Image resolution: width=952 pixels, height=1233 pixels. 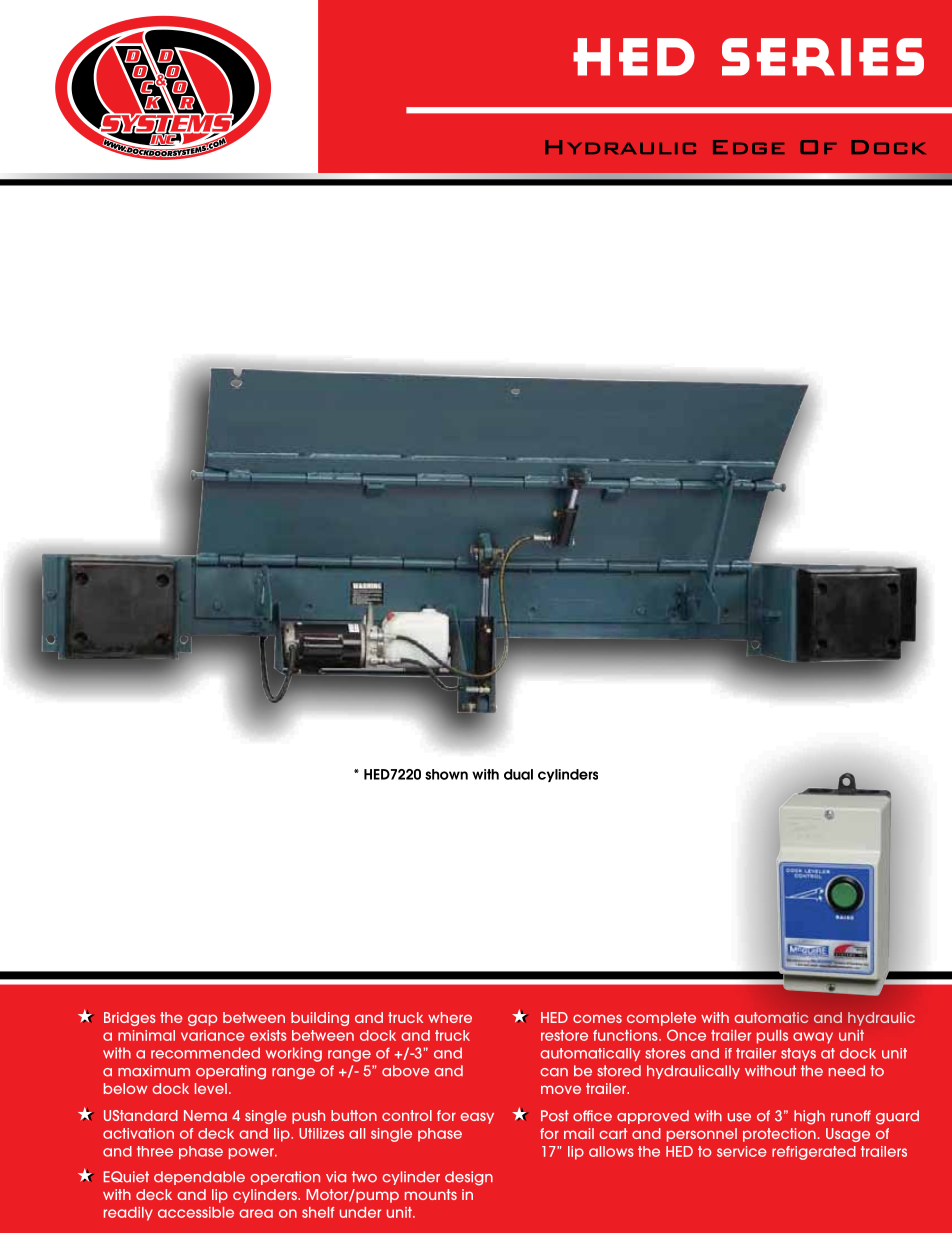 What do you see at coordinates (661, 1019) in the page?
I see `complete` at bounding box center [661, 1019].
